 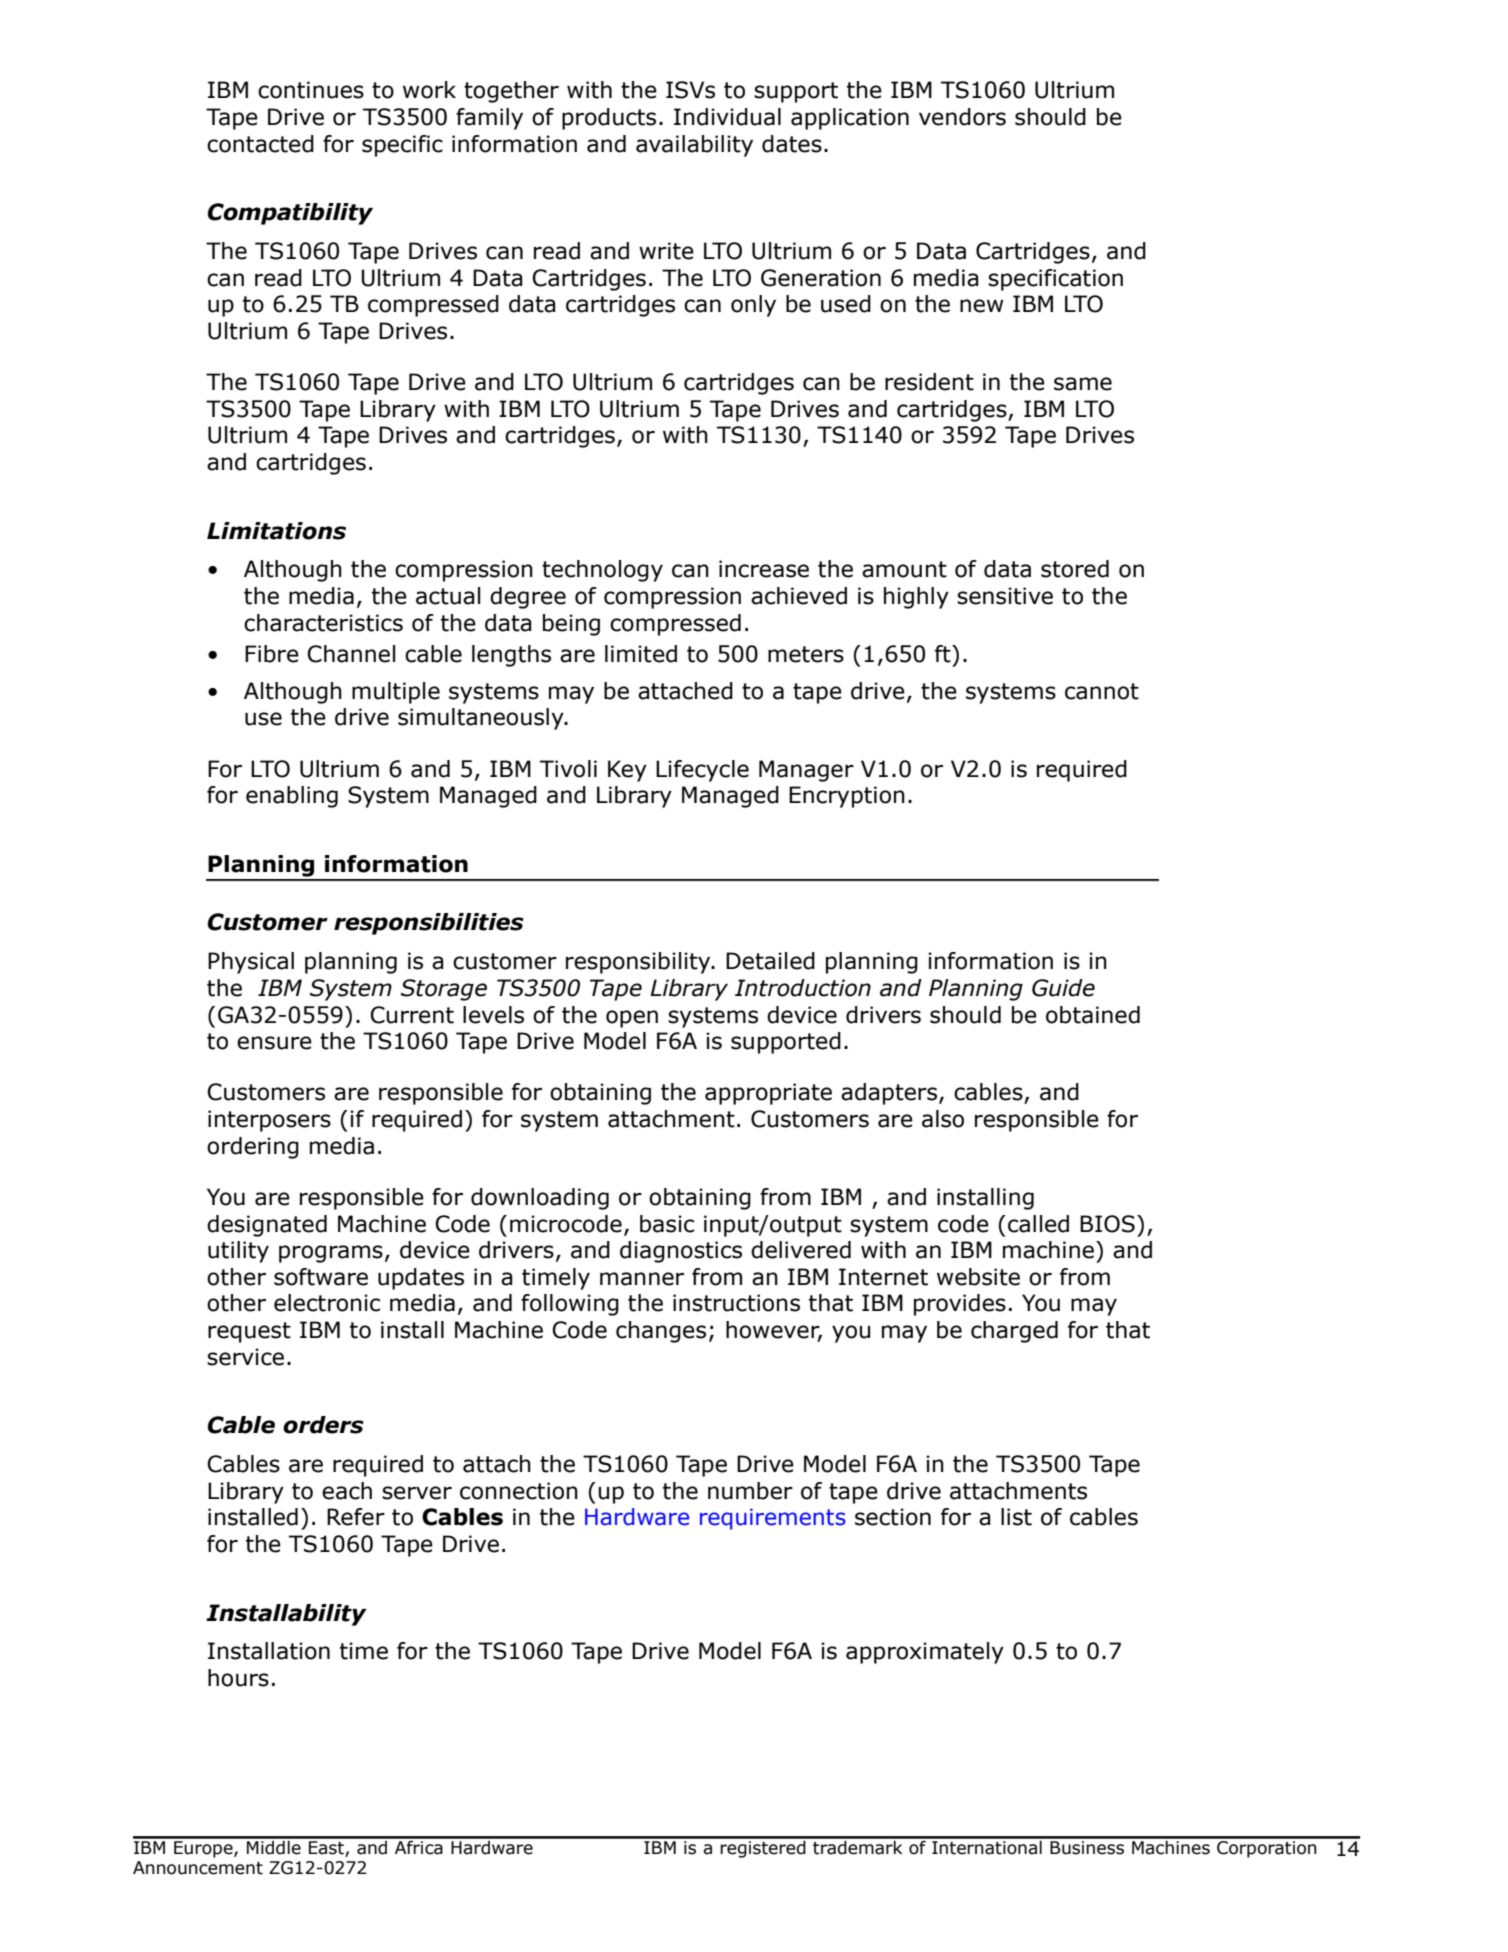 I want to click on Fibre, so click(x=272, y=654).
